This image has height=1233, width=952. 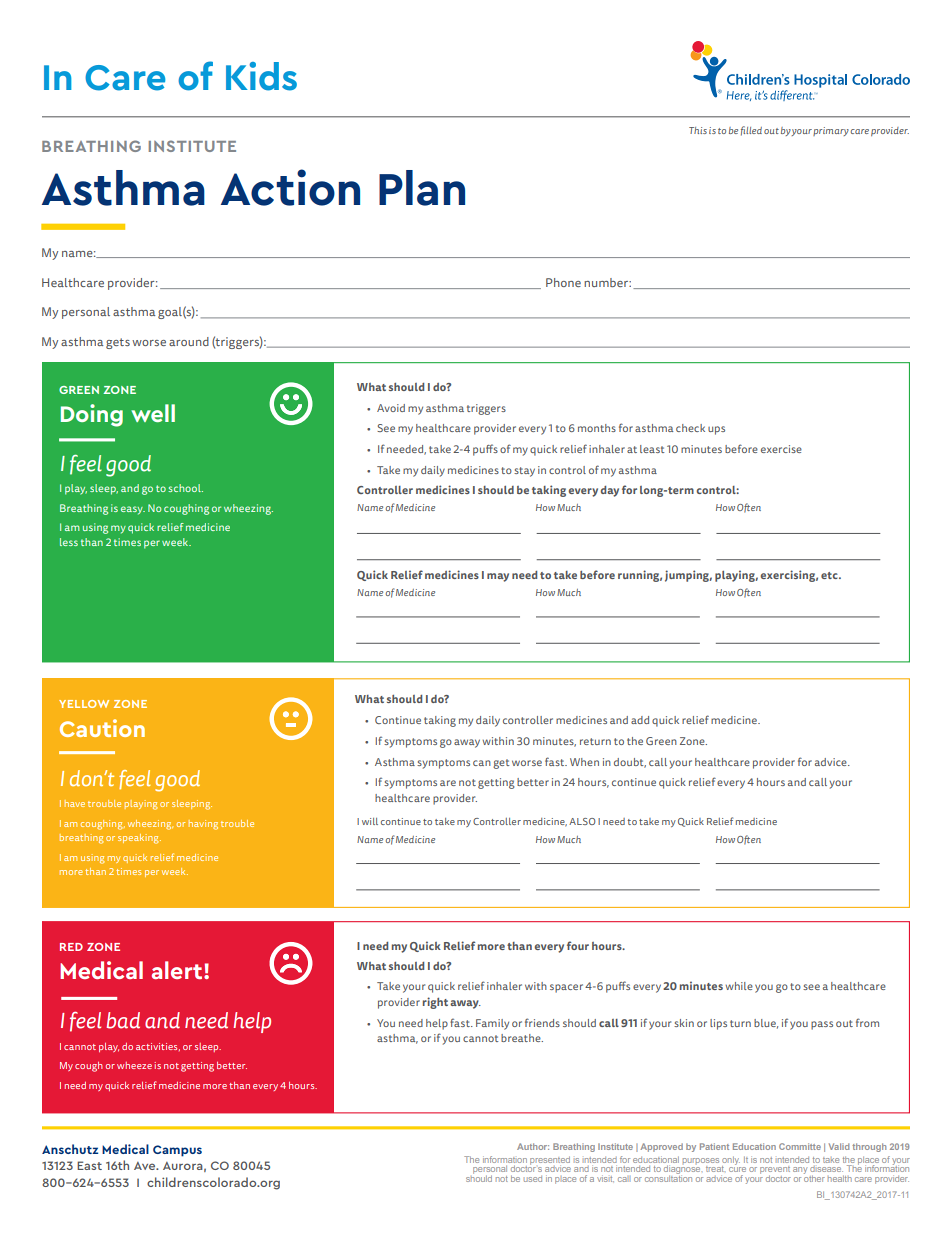 I want to click on exercise, so click(x=781, y=449).
